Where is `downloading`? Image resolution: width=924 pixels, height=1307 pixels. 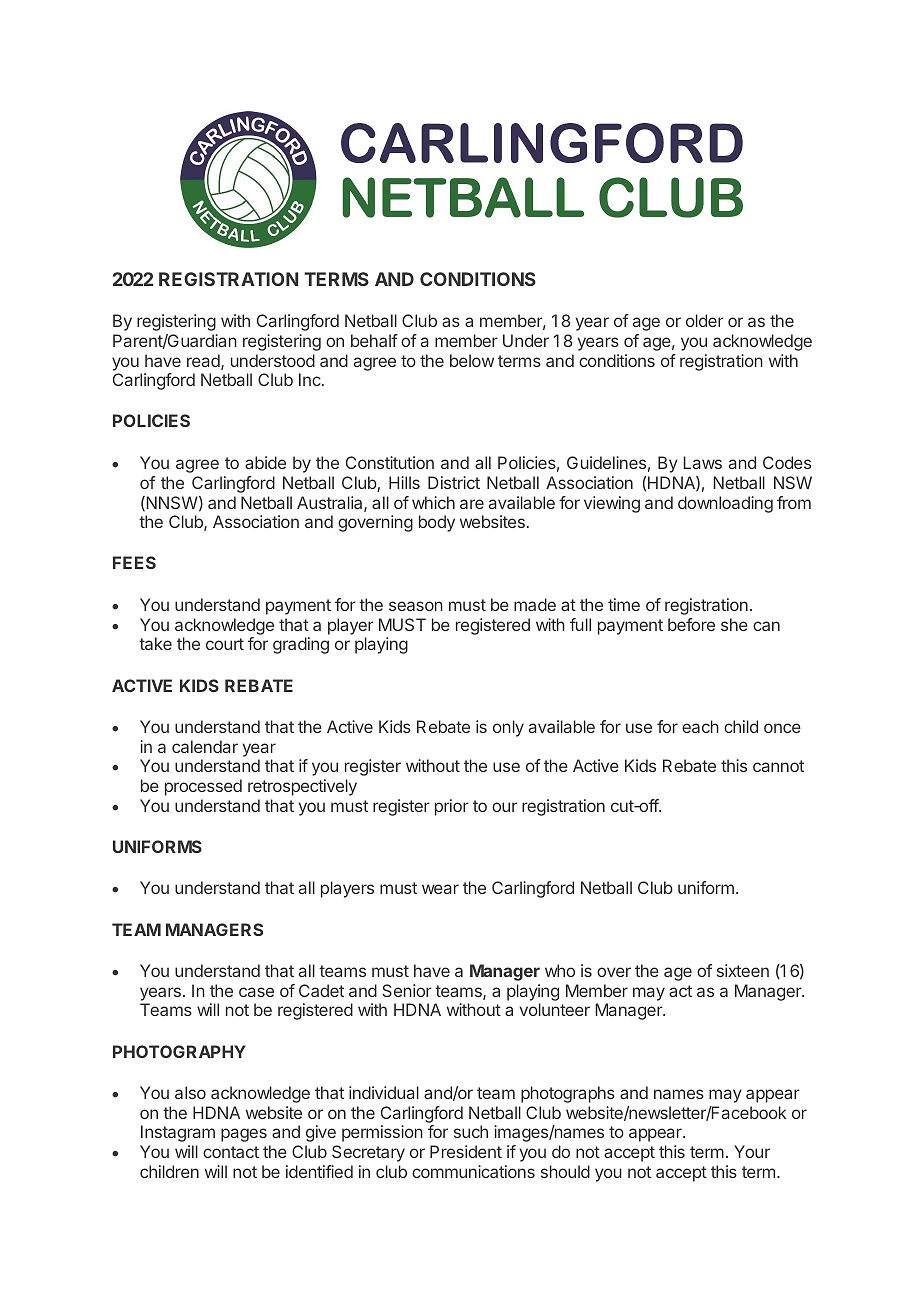
downloading is located at coordinates (725, 504).
